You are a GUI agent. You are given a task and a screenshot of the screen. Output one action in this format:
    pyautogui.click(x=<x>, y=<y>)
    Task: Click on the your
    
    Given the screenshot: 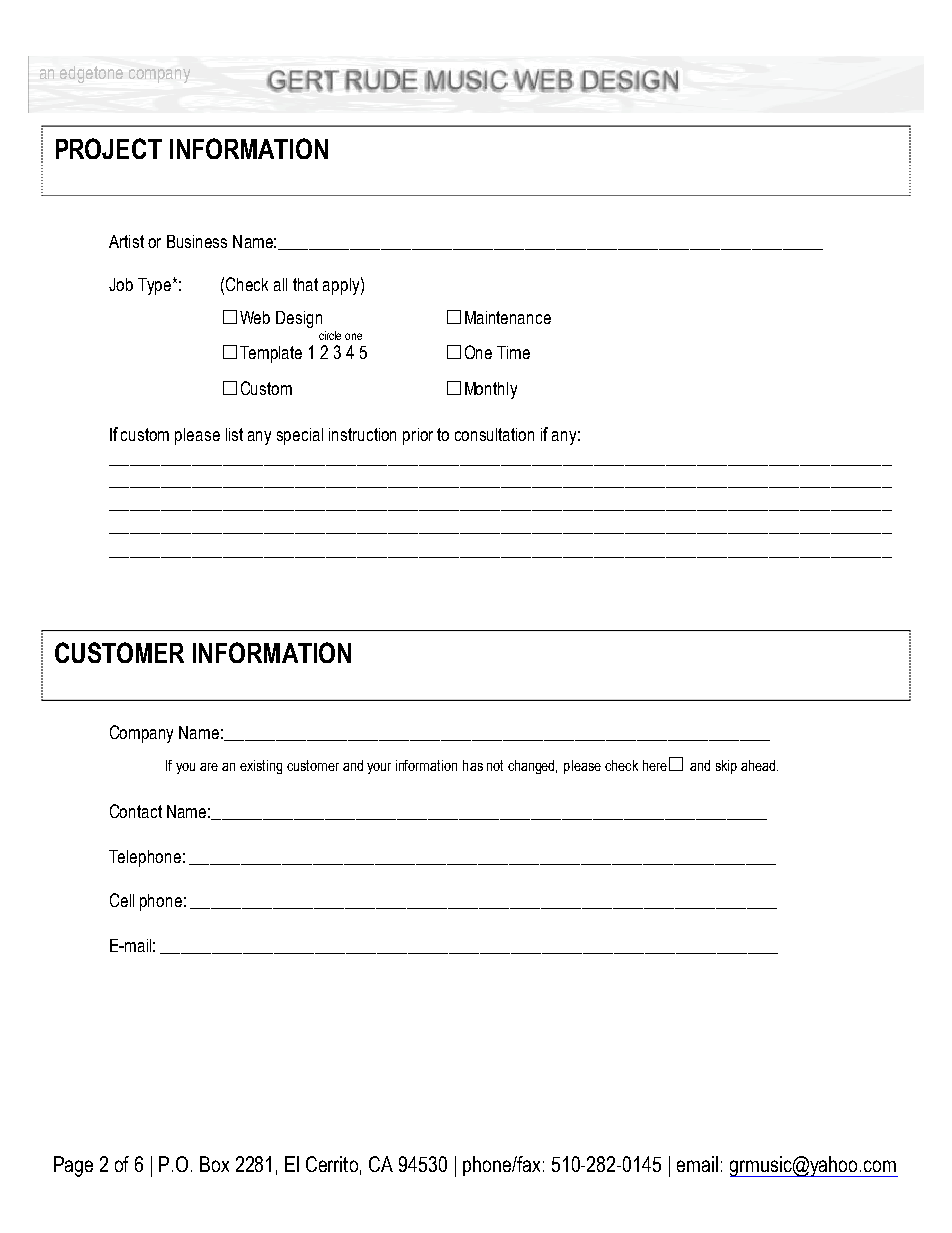 What is the action you would take?
    pyautogui.click(x=379, y=768)
